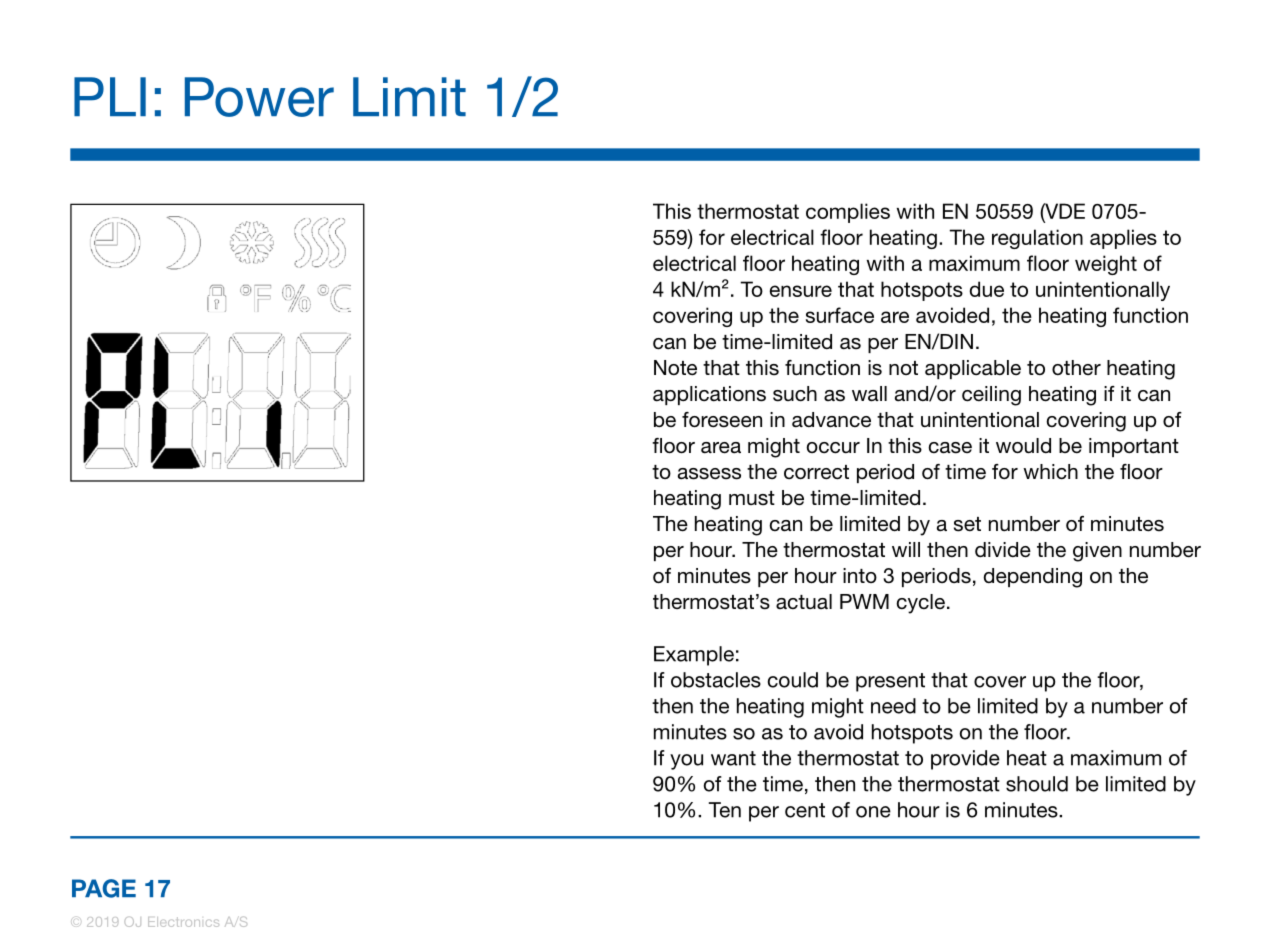  I want to click on complies, so click(848, 213).
